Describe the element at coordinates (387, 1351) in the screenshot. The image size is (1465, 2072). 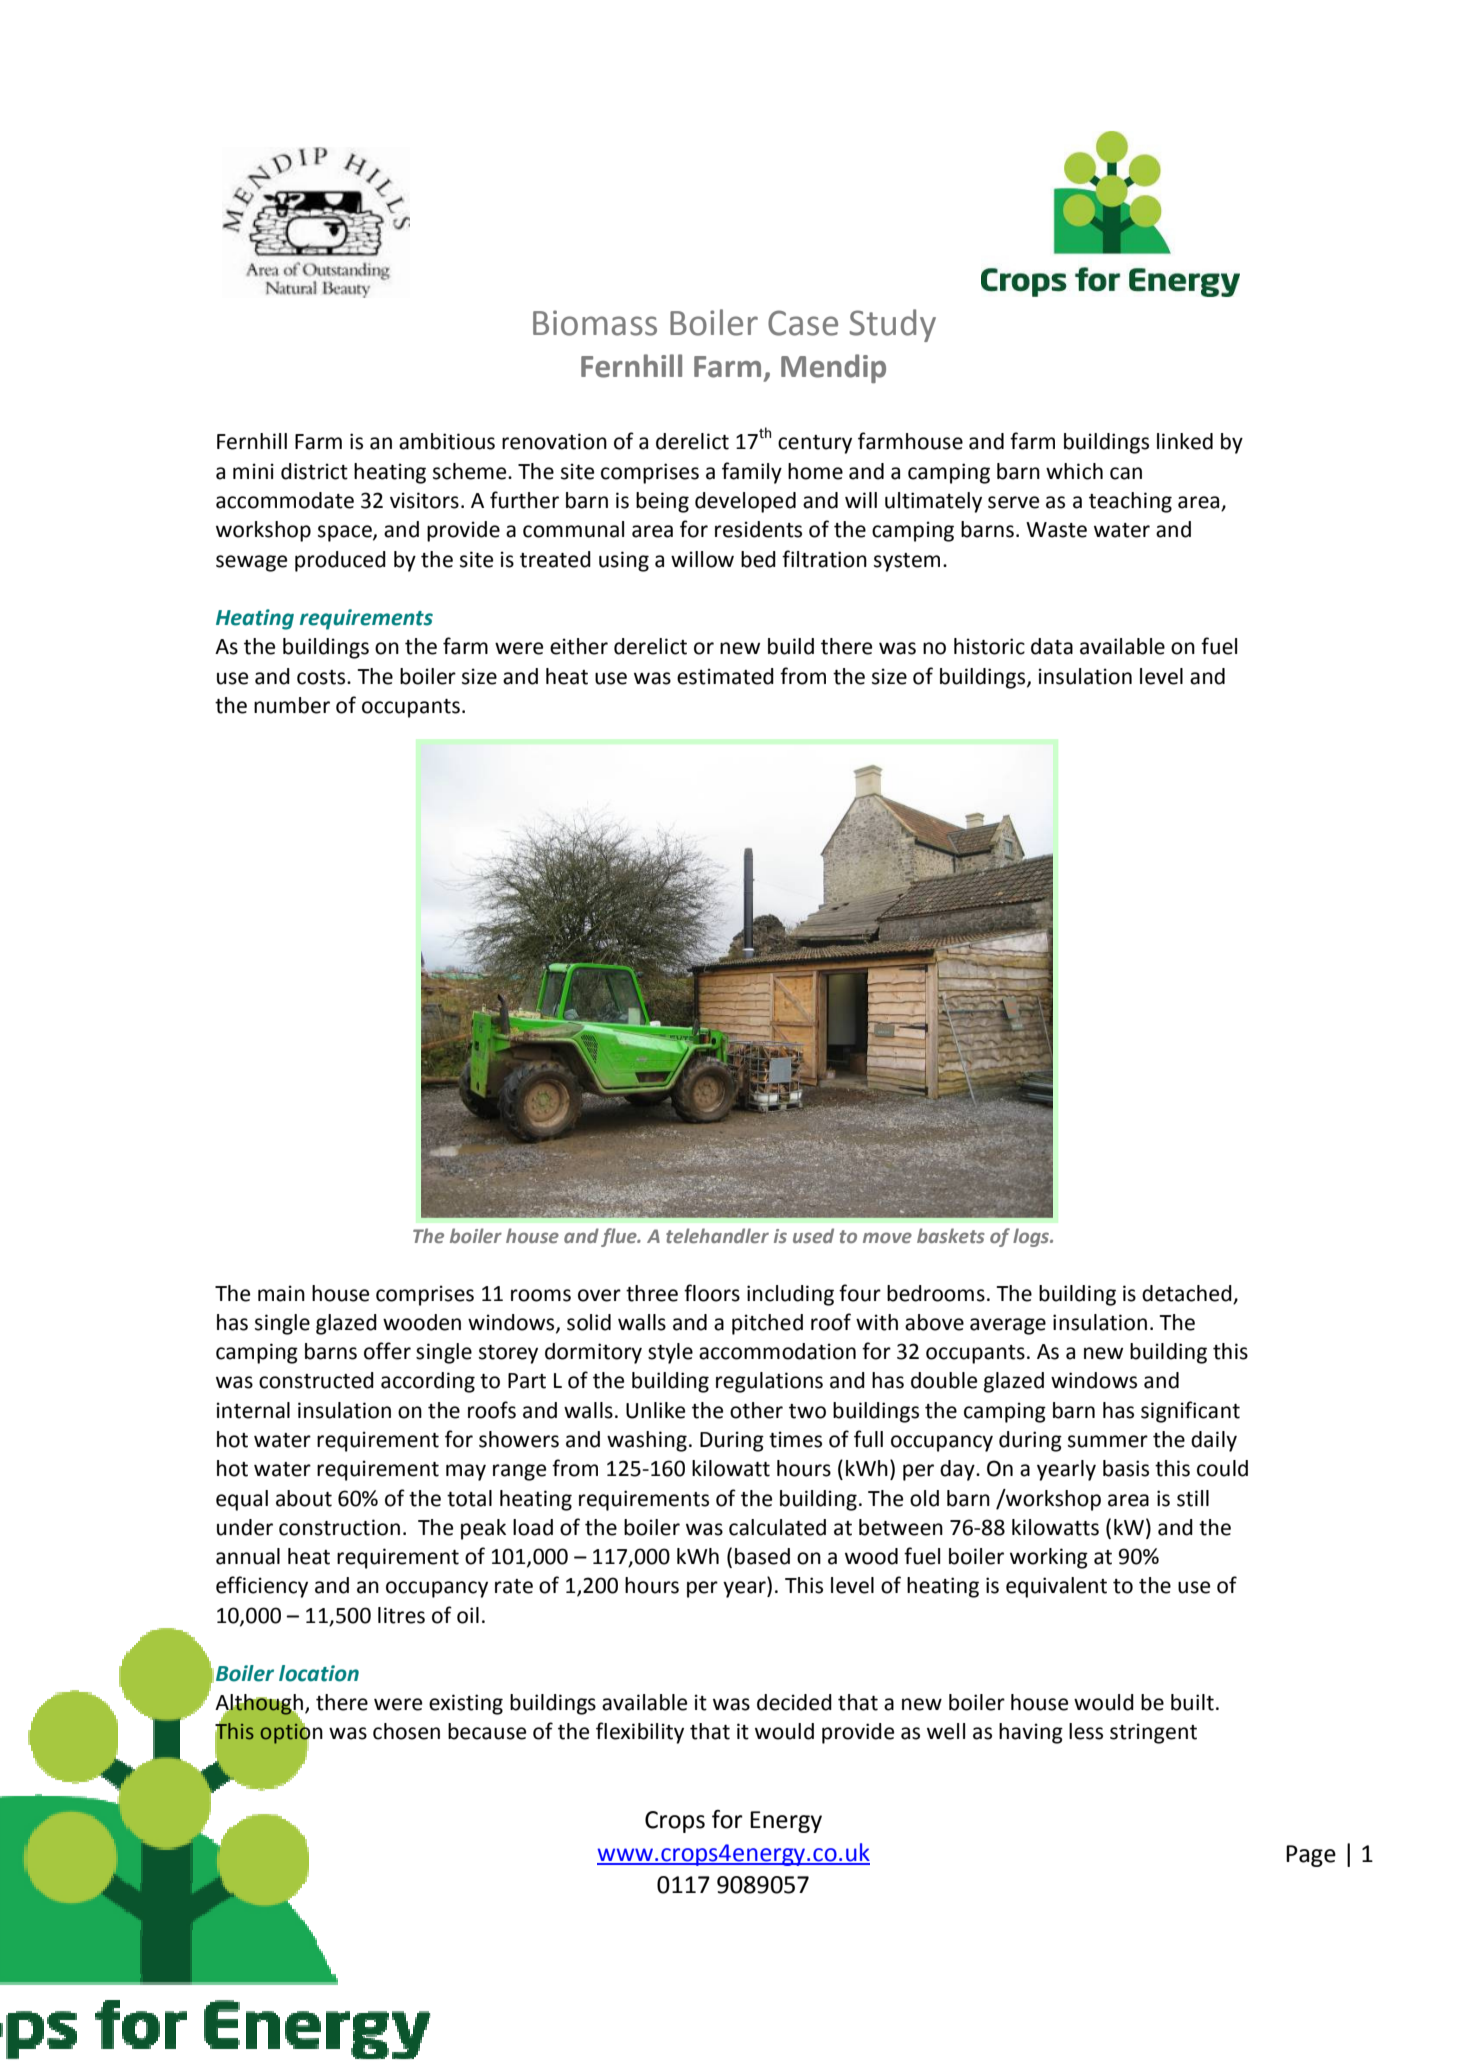
I see `offer` at that location.
